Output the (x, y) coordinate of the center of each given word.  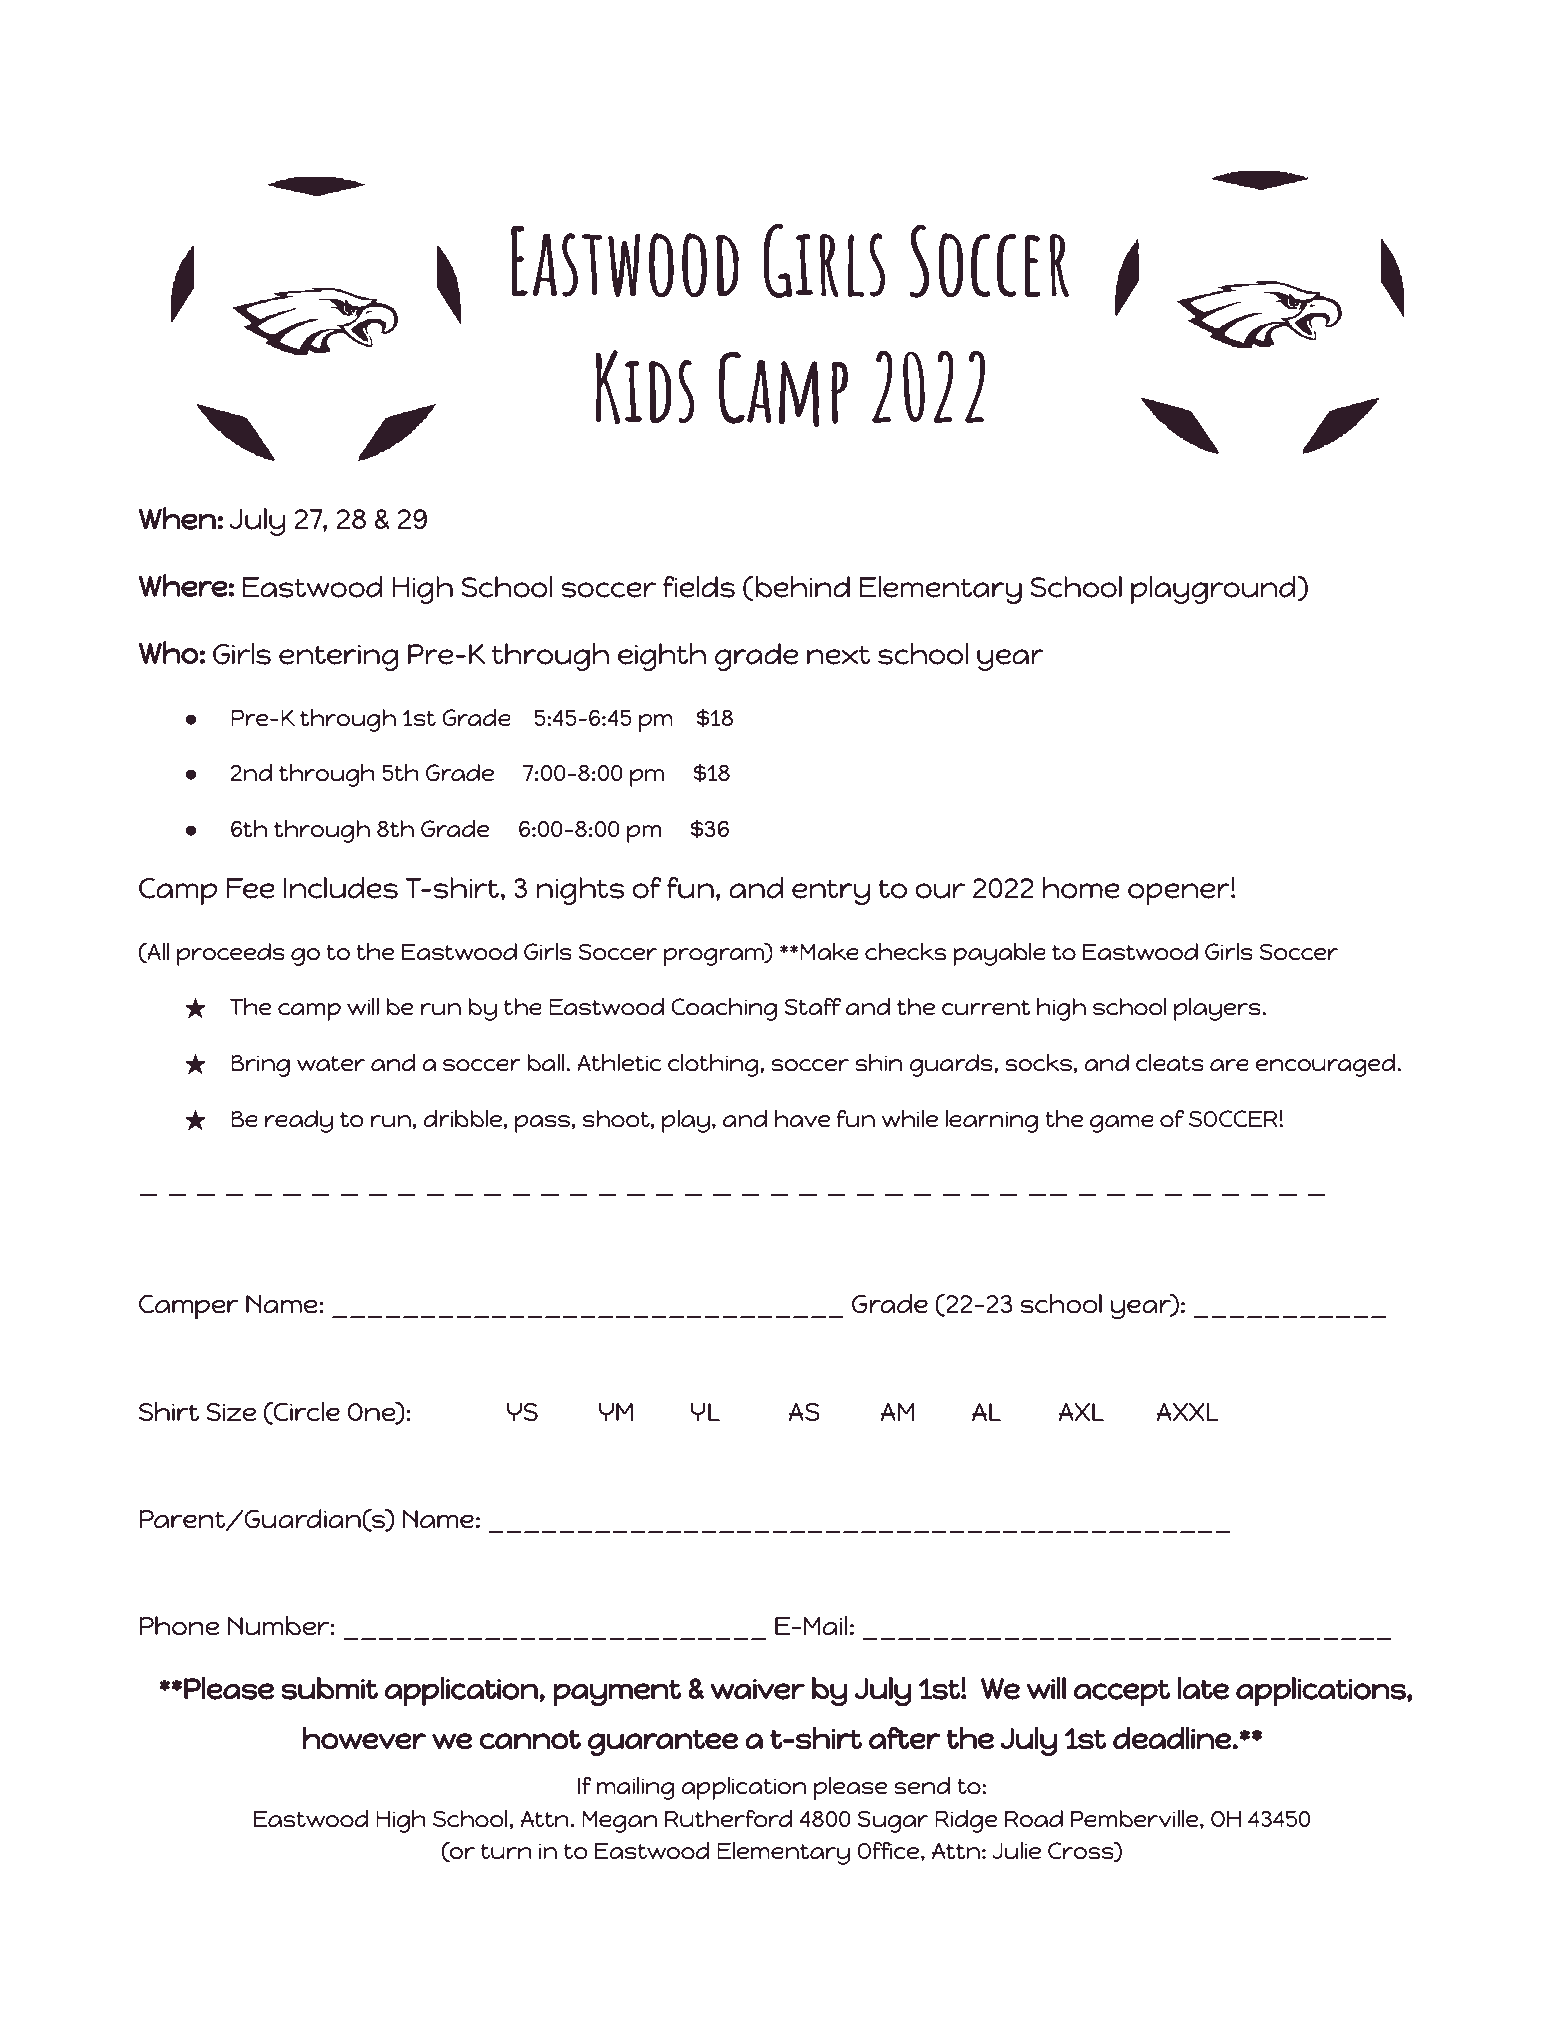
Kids (645, 387)
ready (299, 1121)
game (1122, 1124)
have (802, 1119)
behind (803, 587)
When (177, 518)
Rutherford (729, 1818)
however (364, 1738)
